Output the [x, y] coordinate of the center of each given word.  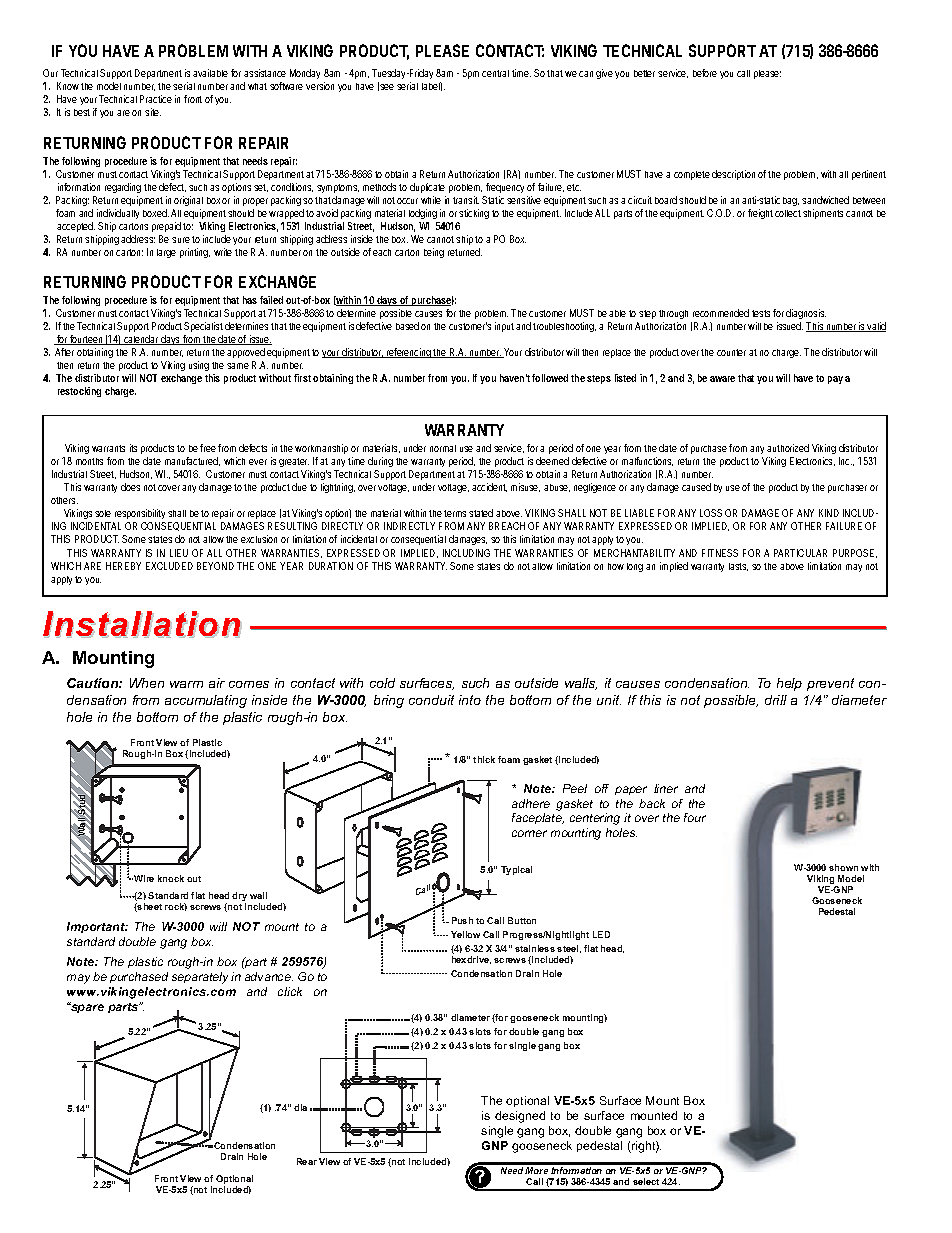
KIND [829, 513]
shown [843, 867]
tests [761, 313]
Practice [156, 99]
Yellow [465, 934]
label [432, 86]
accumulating [206, 701]
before [705, 73]
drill [776, 700]
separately [200, 978]
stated [481, 513]
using [199, 368]
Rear [307, 1161]
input [506, 327]
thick [484, 759]
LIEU [179, 553]
